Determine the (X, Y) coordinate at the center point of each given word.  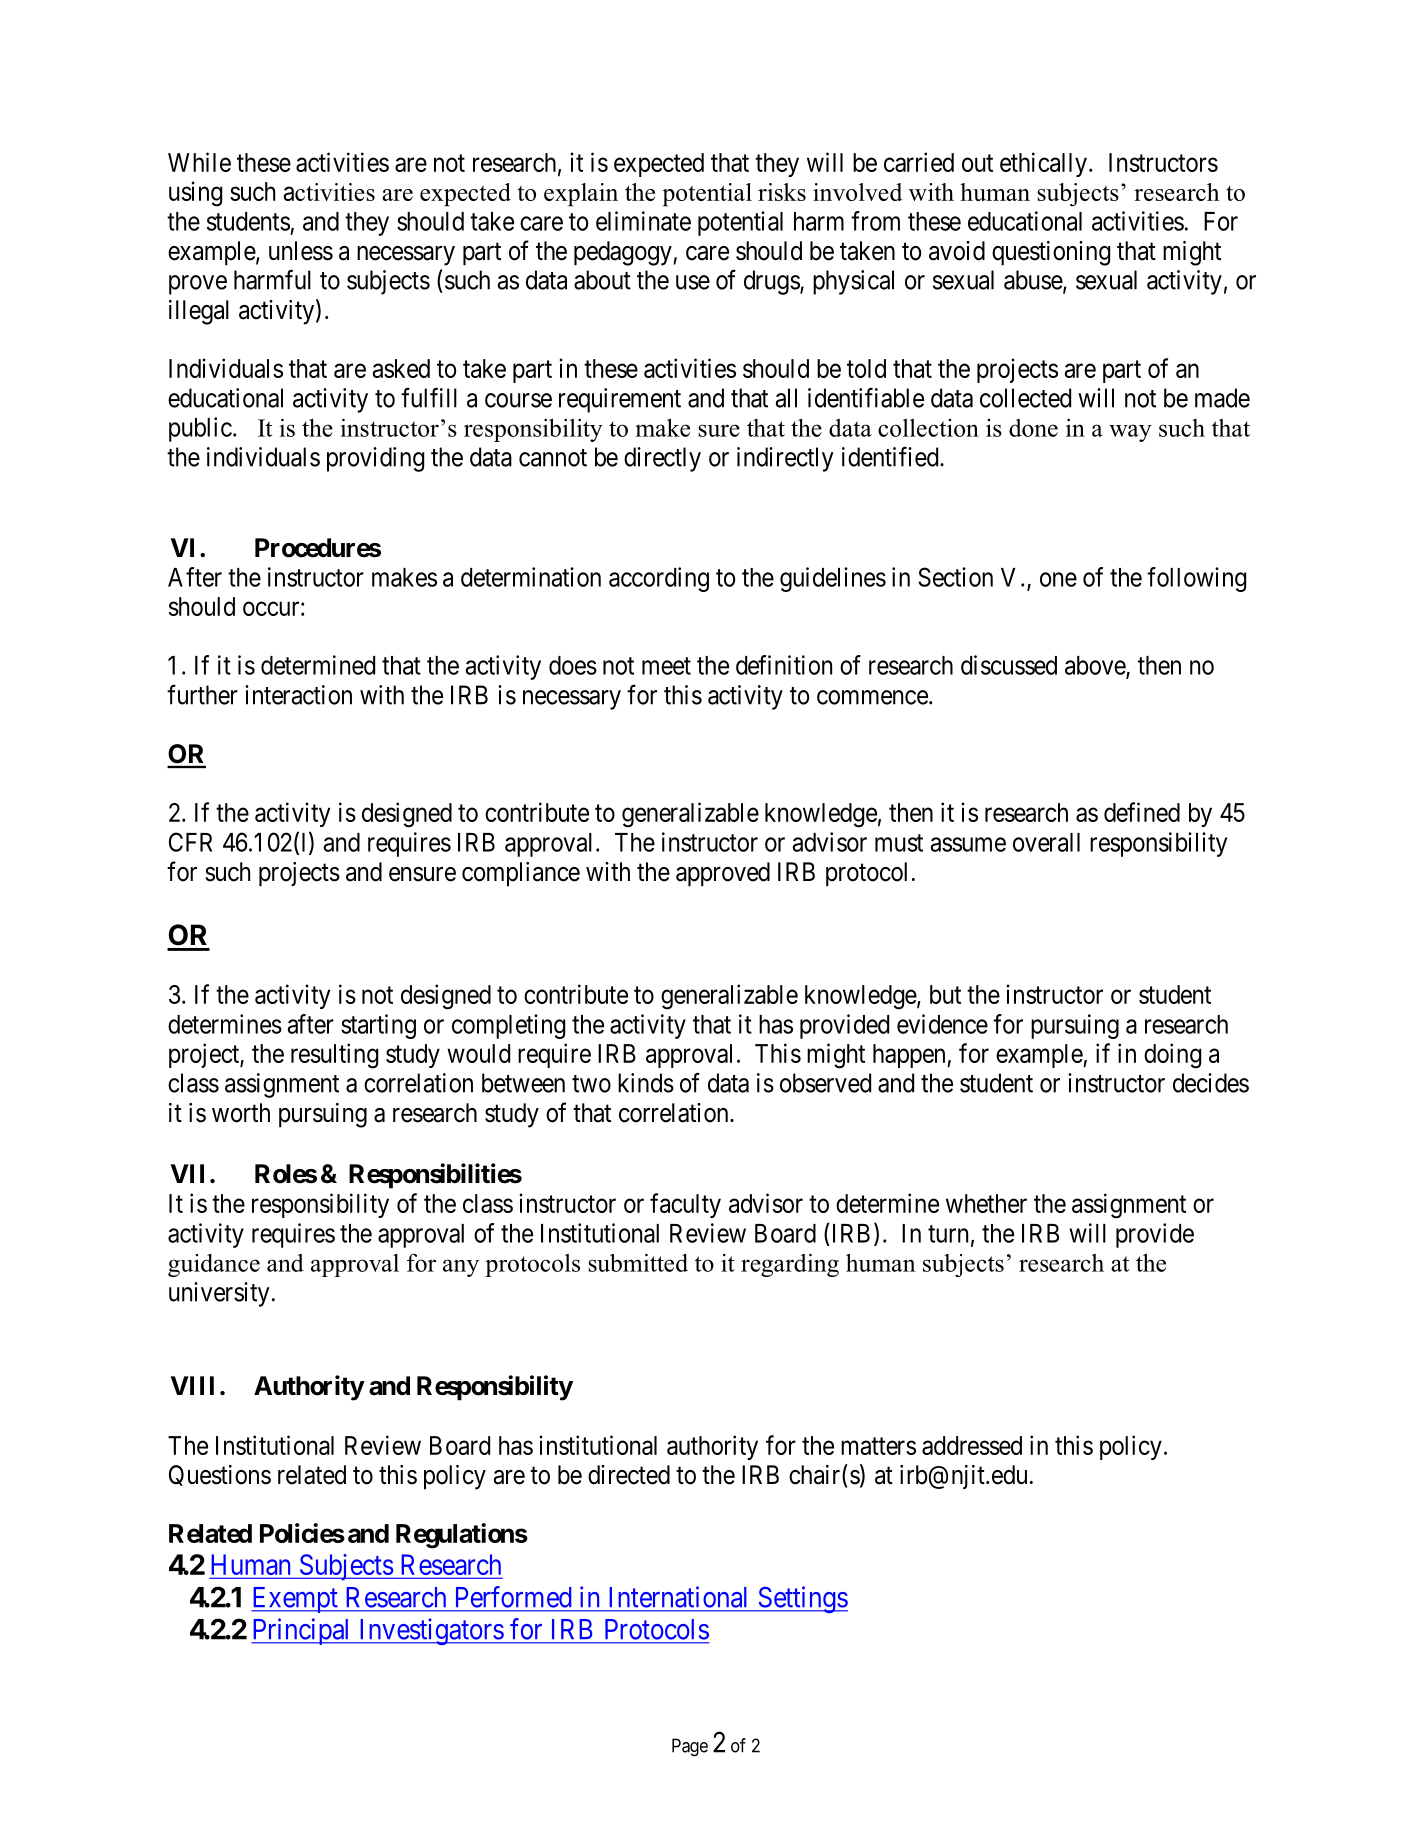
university (219, 1294)
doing (1172, 1056)
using (195, 194)
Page (690, 1747)
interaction (298, 695)
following (1196, 579)
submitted (638, 1262)
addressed (972, 1445)
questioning (1051, 253)
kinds (646, 1083)
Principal (302, 1631)
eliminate (643, 221)
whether (986, 1203)
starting (378, 1026)
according (659, 579)
